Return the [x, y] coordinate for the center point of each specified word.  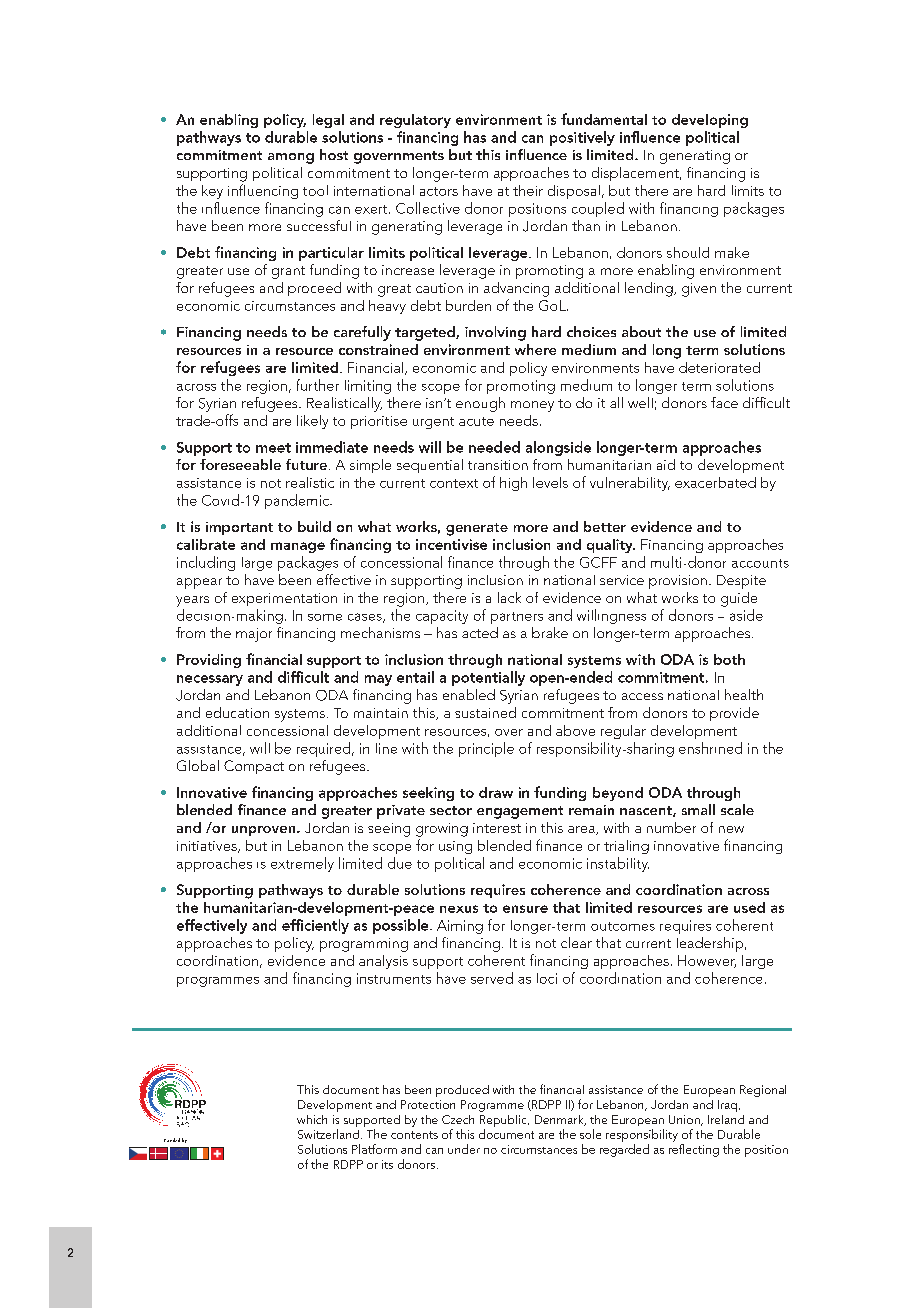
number [671, 827]
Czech [458, 1119]
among [291, 158]
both [729, 659]
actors [439, 191]
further [318, 385]
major [254, 635]
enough [480, 404]
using [455, 847]
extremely [302, 864]
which [312, 1119]
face [724, 402]
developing [710, 121]
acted [480, 632]
